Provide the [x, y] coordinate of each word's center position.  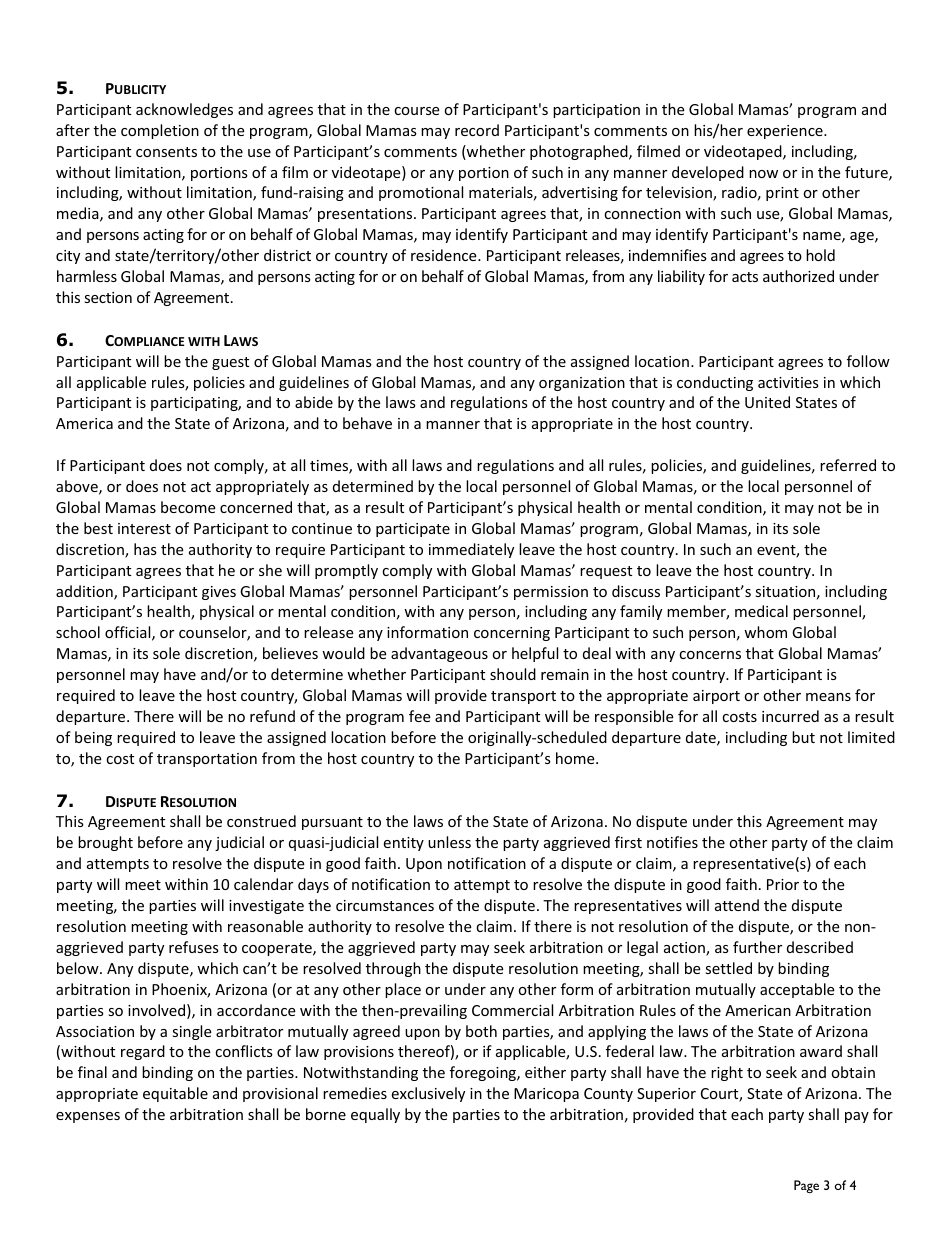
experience [786, 132]
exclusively [428, 1094]
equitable [175, 1094]
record [477, 130]
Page [806, 1186]
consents [166, 152]
